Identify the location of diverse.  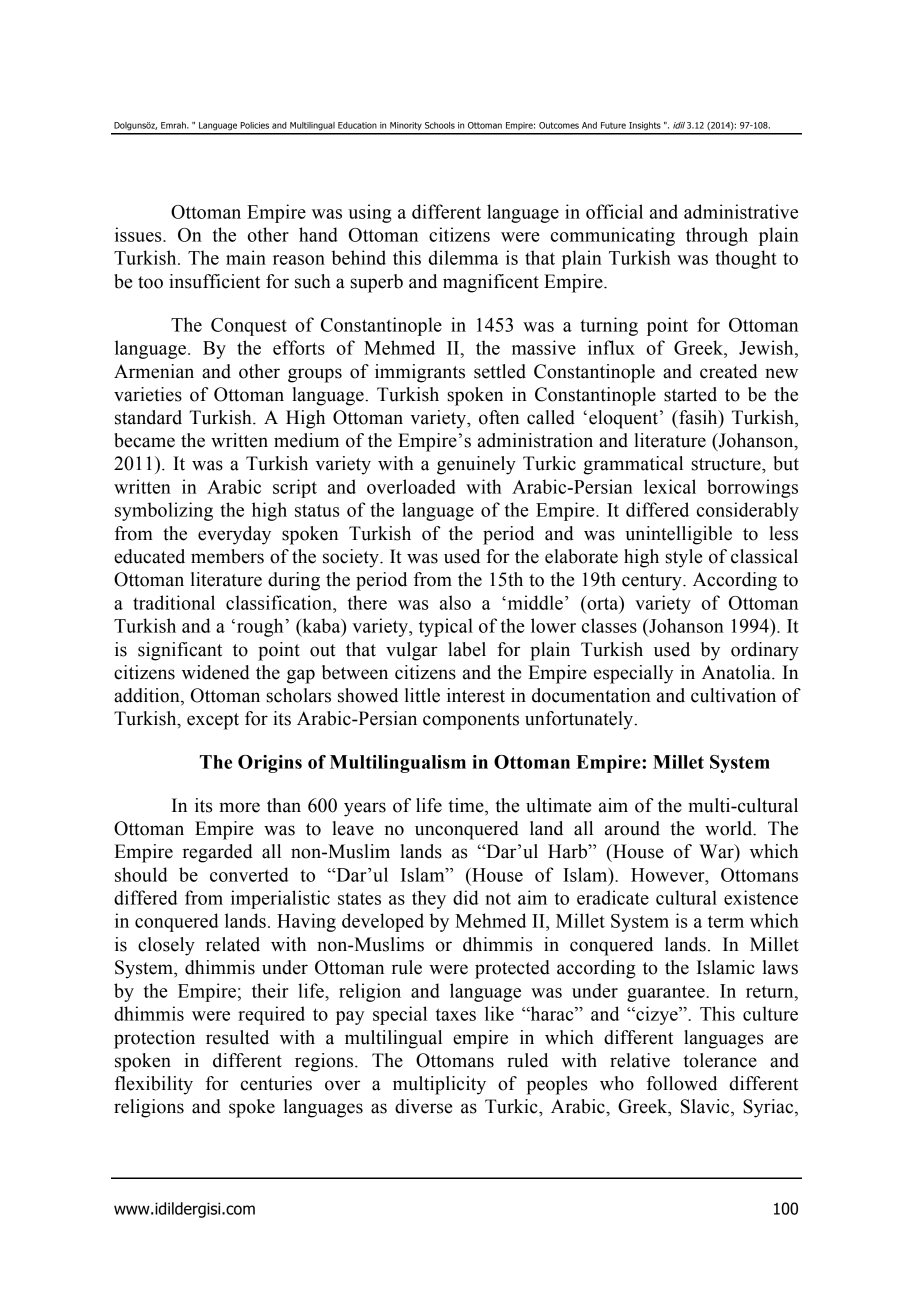
(423, 1106).
